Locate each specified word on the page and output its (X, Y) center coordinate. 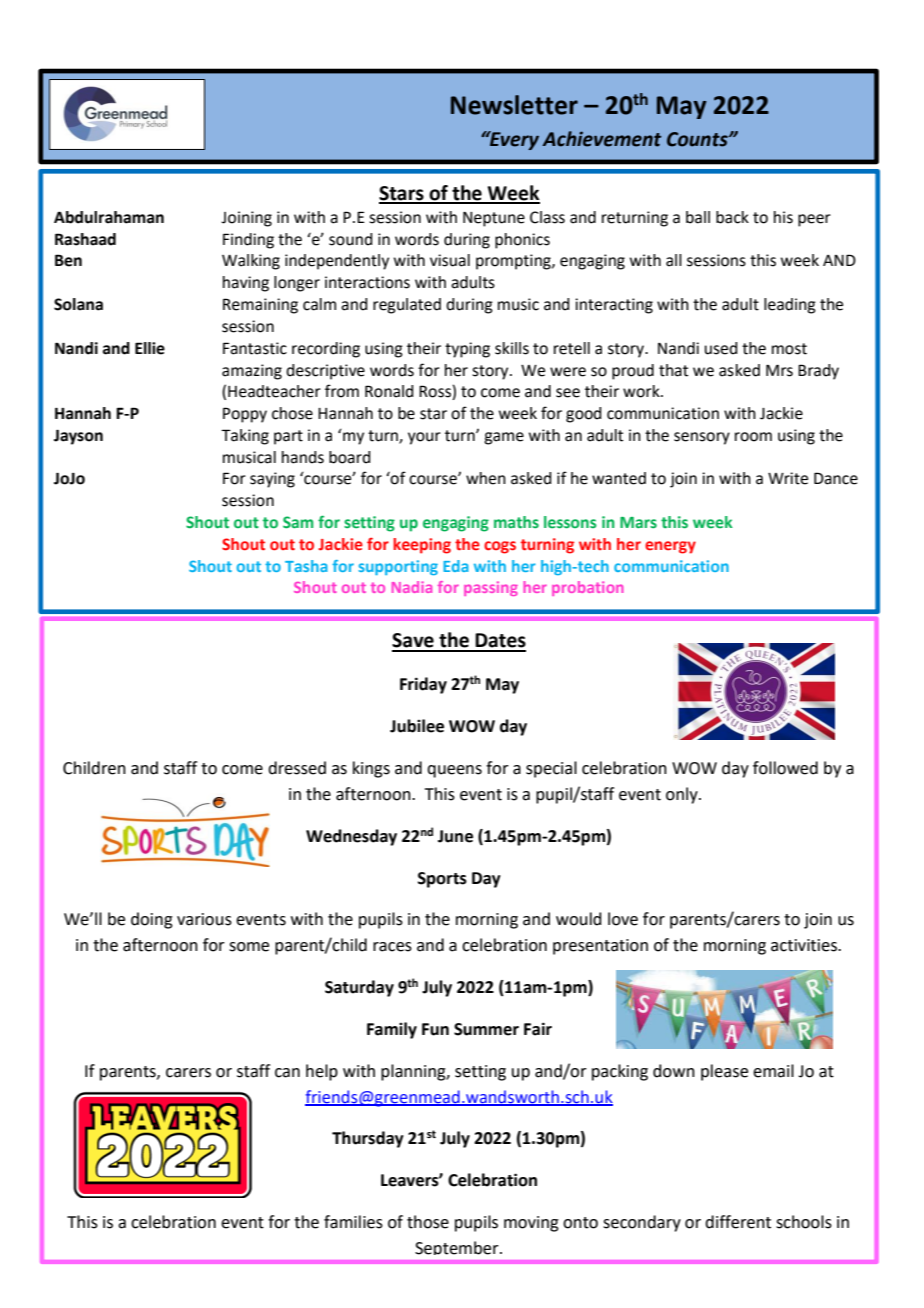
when (486, 478)
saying (272, 480)
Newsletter (514, 105)
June (455, 836)
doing (152, 920)
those (428, 1222)
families (353, 1222)
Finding (248, 241)
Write (788, 478)
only (683, 795)
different (738, 1222)
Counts (698, 139)
